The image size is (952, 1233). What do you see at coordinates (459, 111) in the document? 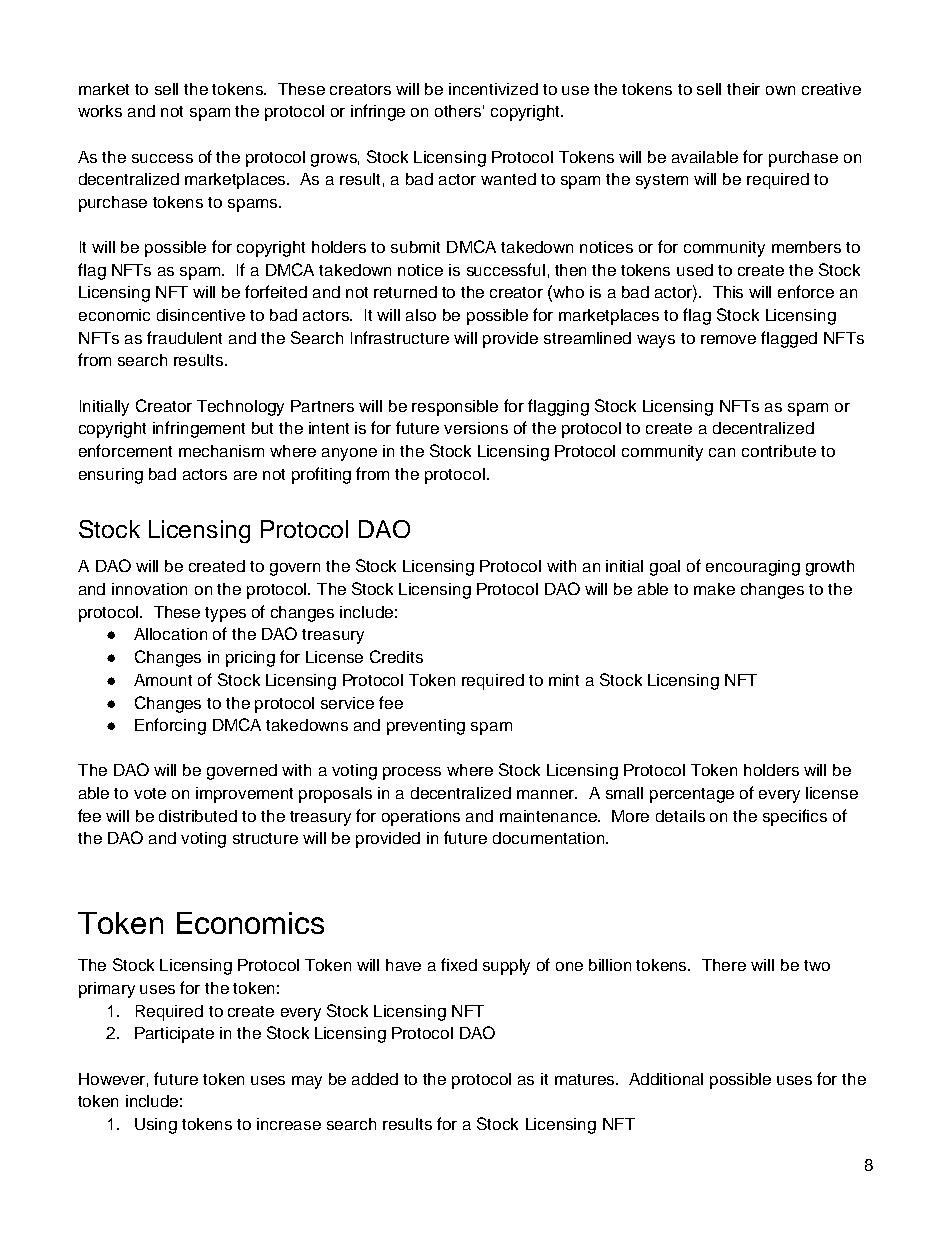
I see `others` at bounding box center [459, 111].
